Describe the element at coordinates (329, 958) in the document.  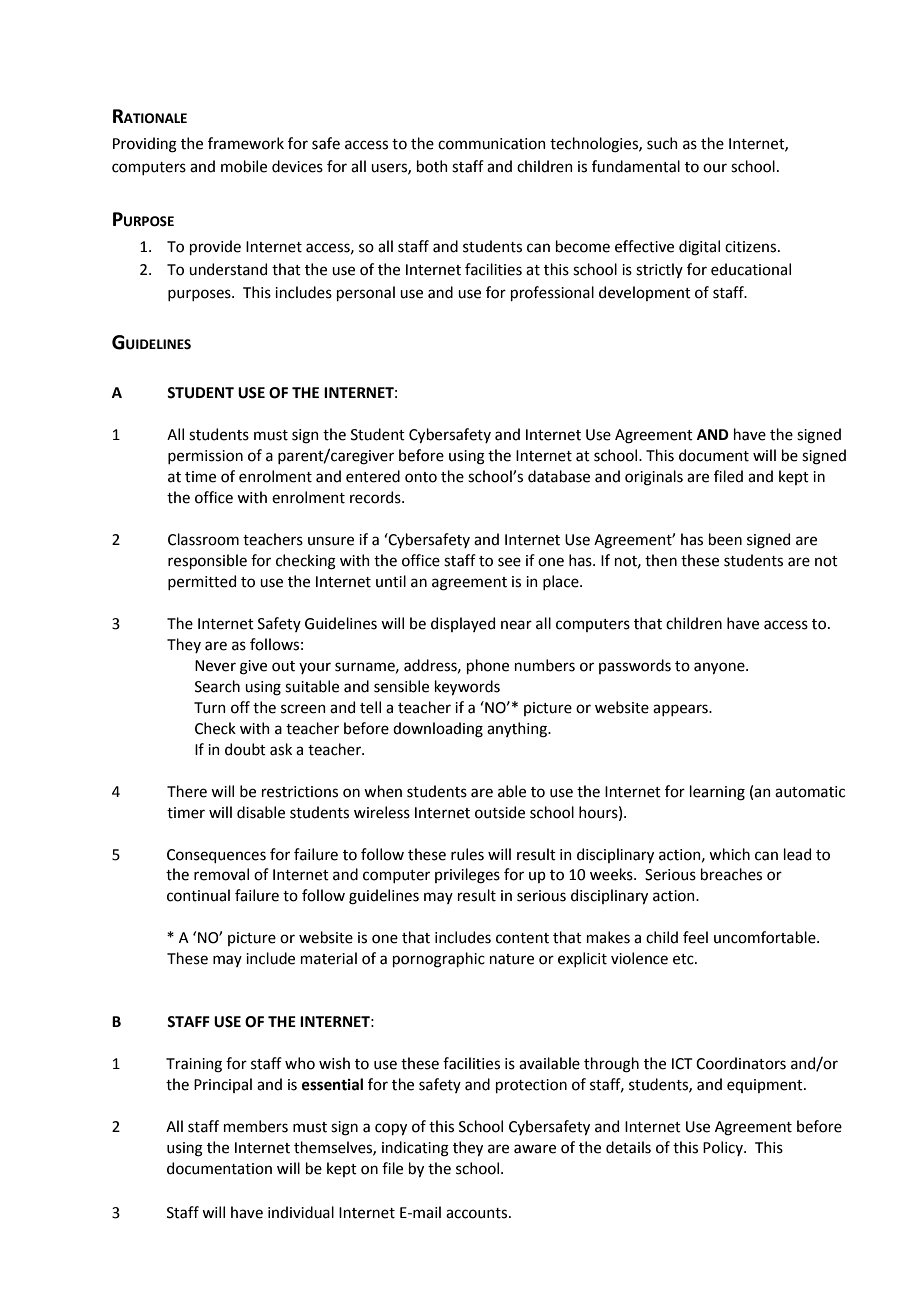
I see `material` at that location.
